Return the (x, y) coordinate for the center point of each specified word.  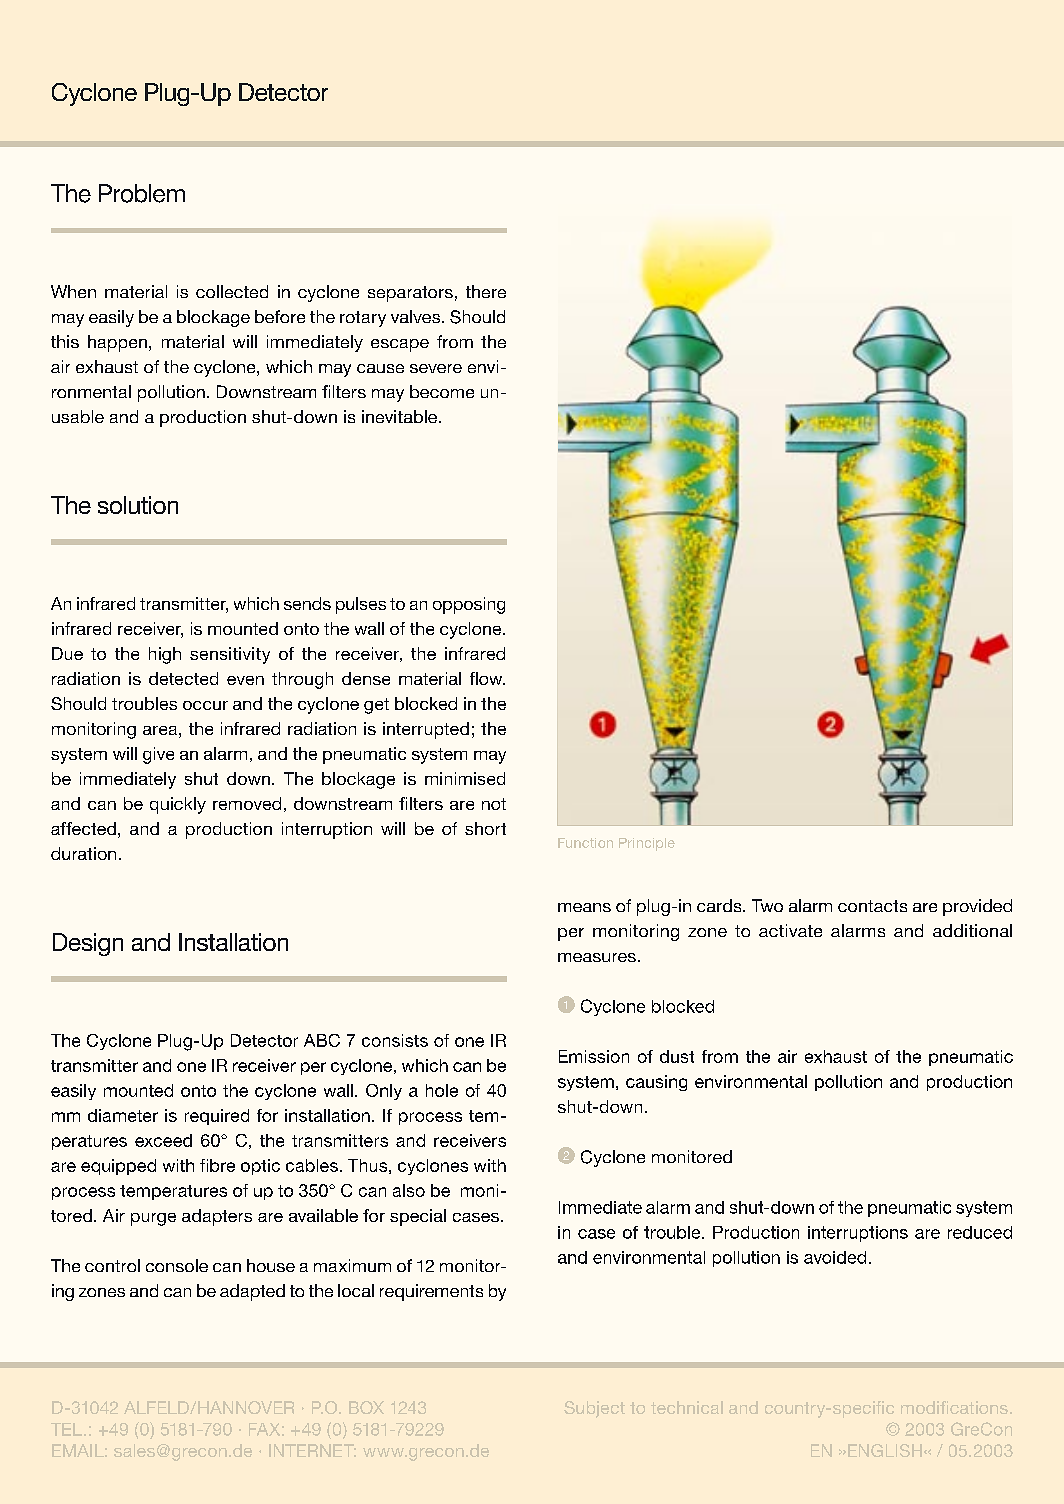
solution (138, 505)
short (485, 828)
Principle (647, 844)
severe (436, 368)
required (217, 1117)
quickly (178, 805)
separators (410, 294)
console (177, 1265)
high (165, 655)
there (486, 291)
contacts (872, 906)
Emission (594, 1056)
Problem (142, 193)
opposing (469, 605)
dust (677, 1056)
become (442, 391)
